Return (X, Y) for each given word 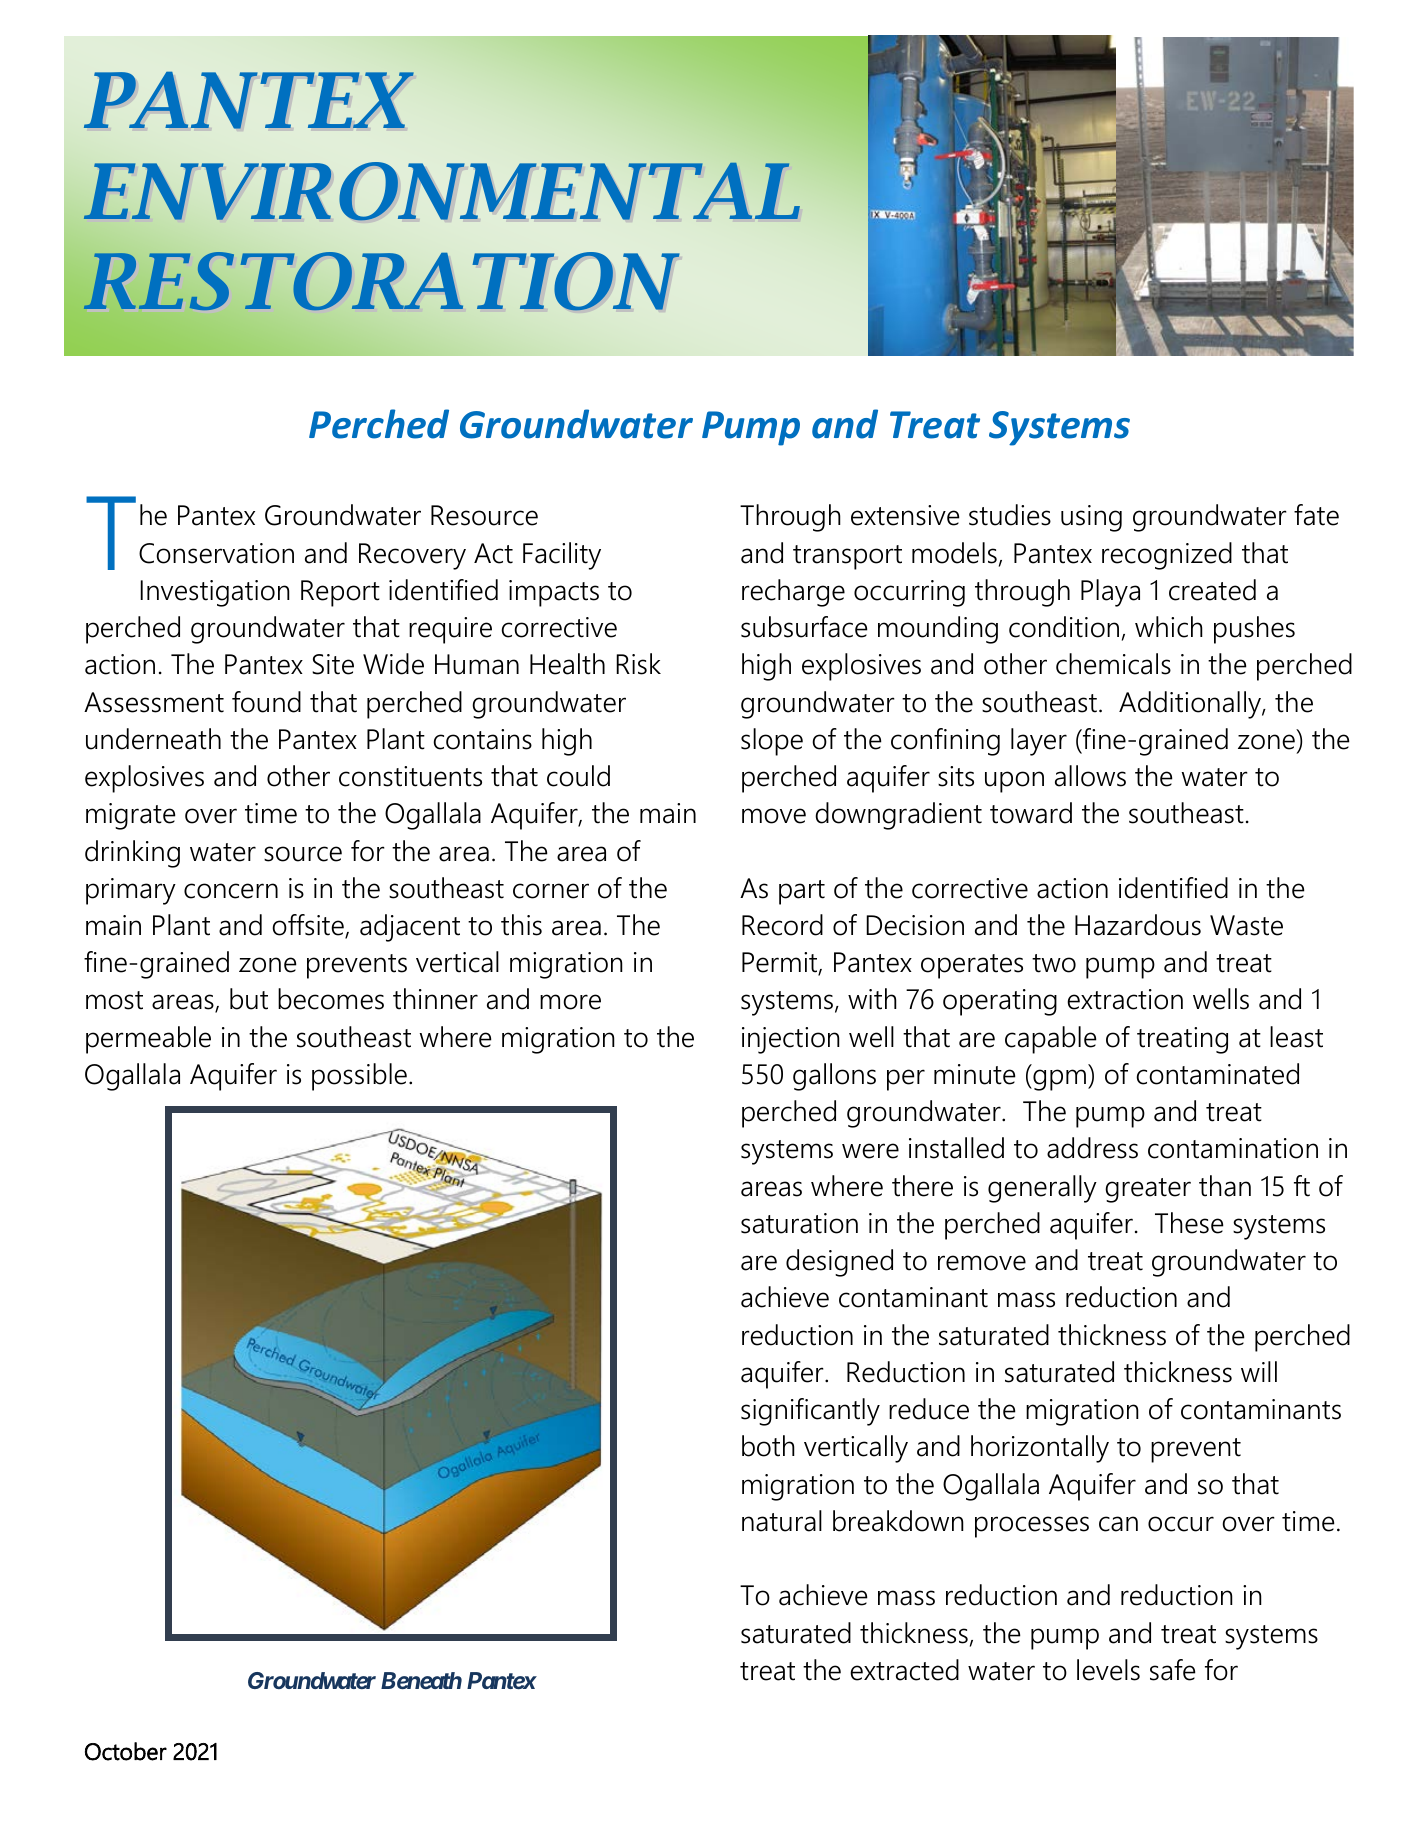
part (802, 892)
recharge (793, 593)
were (870, 1151)
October (126, 1751)
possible (359, 1077)
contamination (1233, 1148)
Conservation (216, 553)
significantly (810, 1412)
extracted (904, 1670)
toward (1031, 813)
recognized (1167, 556)
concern (231, 891)
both (768, 1446)
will (1259, 1371)
